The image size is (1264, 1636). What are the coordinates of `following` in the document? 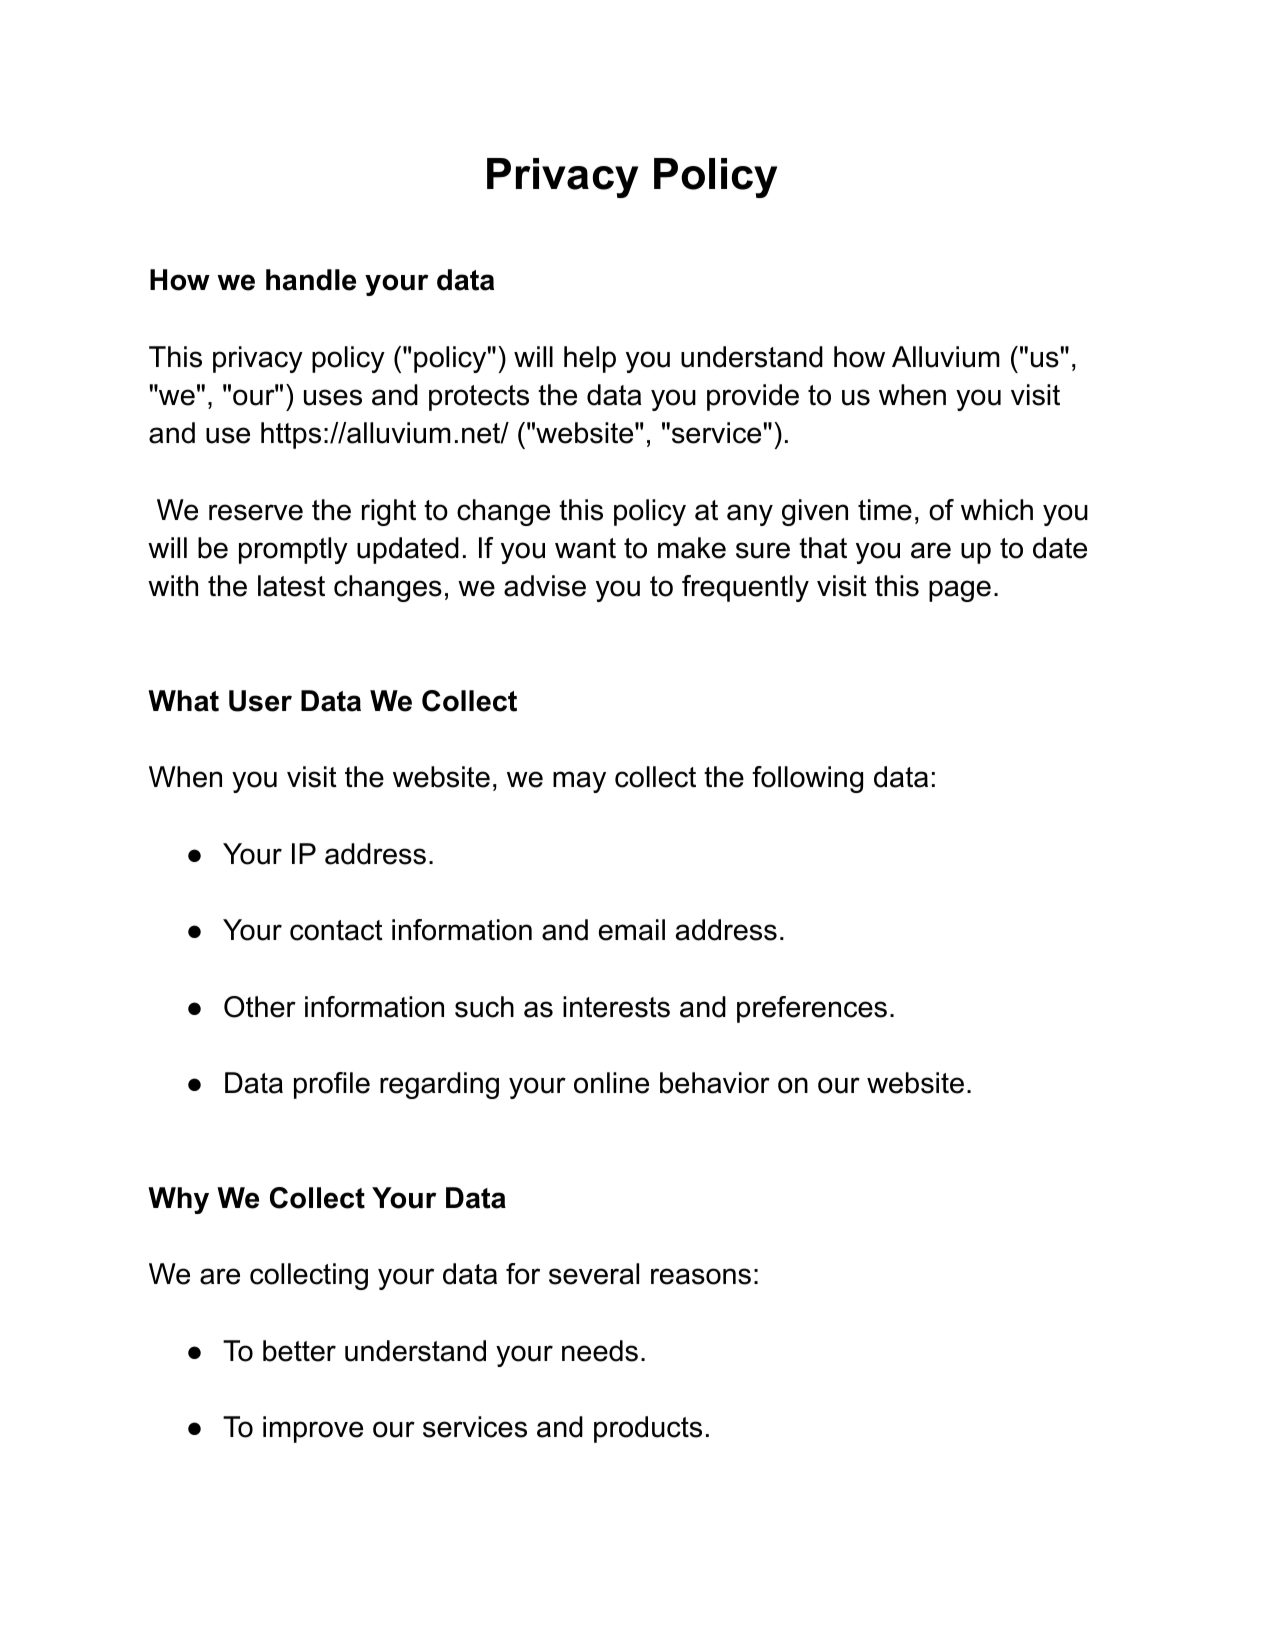 It's located at (807, 779).
